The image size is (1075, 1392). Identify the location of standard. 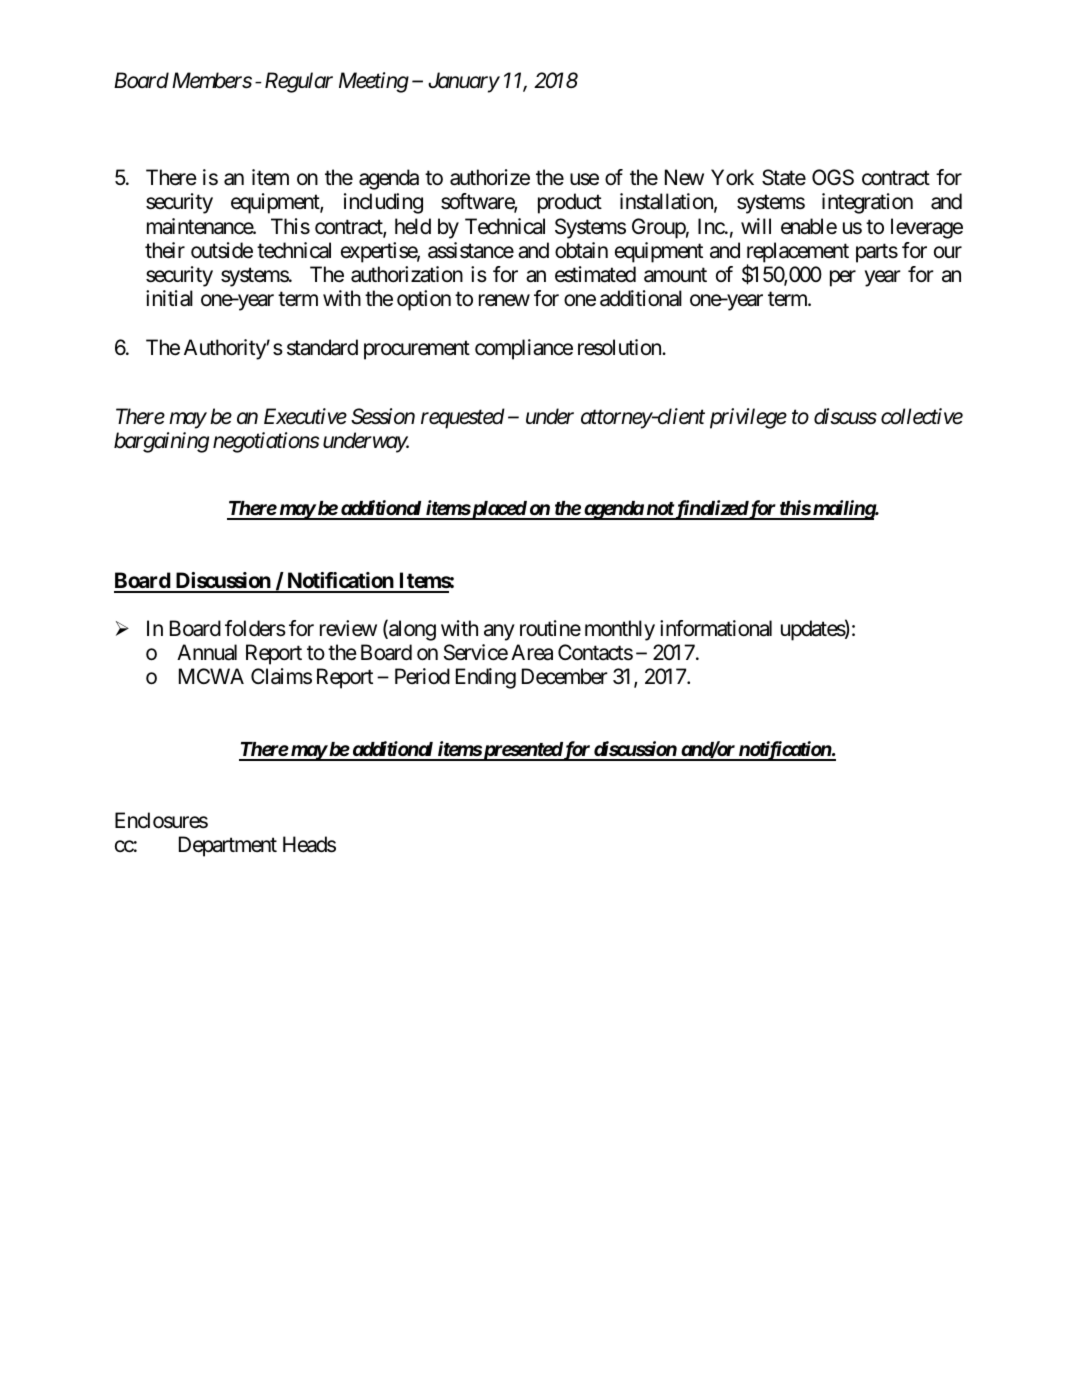
(322, 347).
